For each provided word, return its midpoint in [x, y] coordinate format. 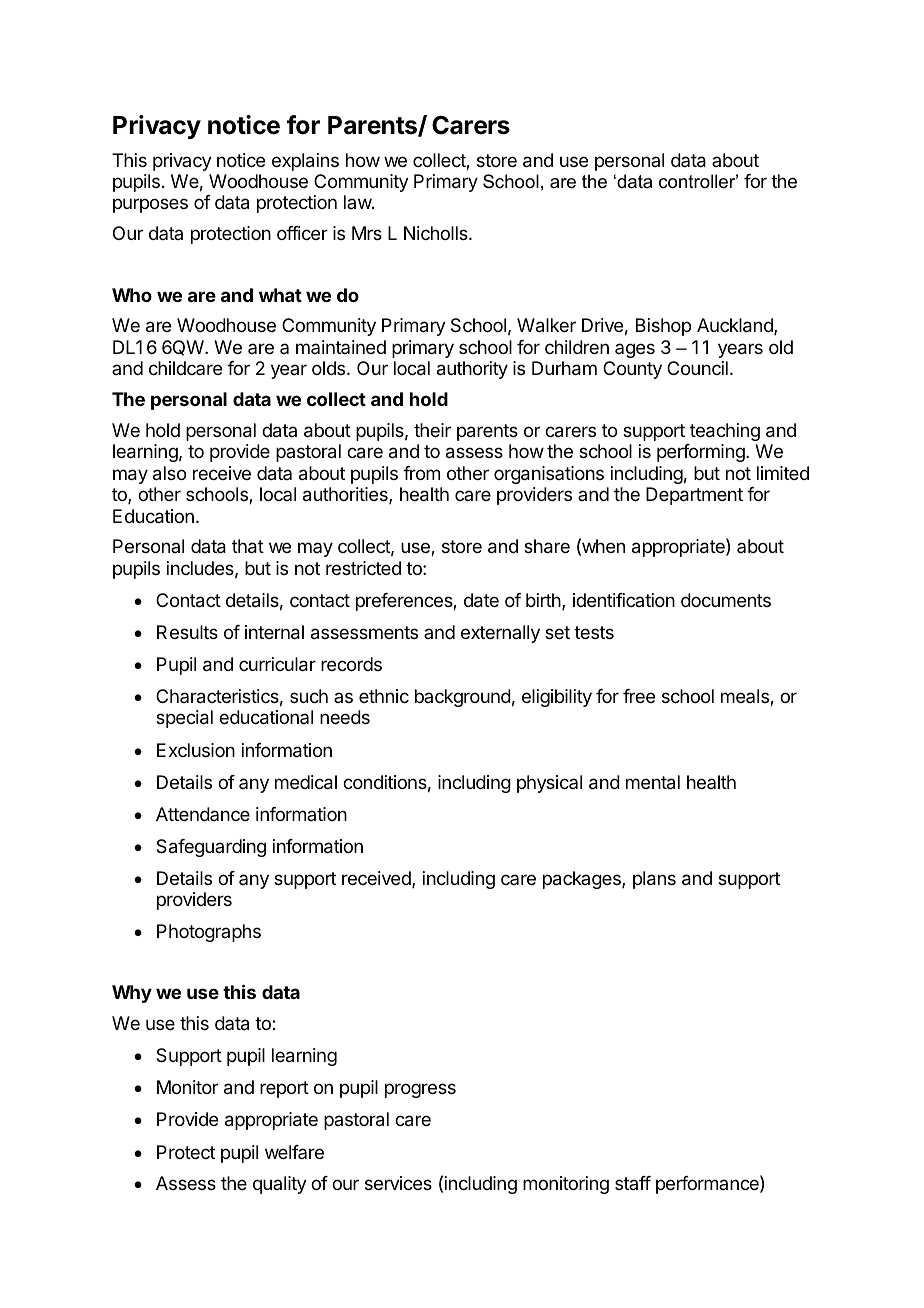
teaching [725, 432]
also [169, 473]
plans [654, 880]
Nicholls [437, 233]
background [463, 698]
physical [549, 784]
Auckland [736, 326]
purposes [150, 205]
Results [187, 632]
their [432, 430]
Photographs [209, 933]
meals [746, 697]
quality [280, 1185]
